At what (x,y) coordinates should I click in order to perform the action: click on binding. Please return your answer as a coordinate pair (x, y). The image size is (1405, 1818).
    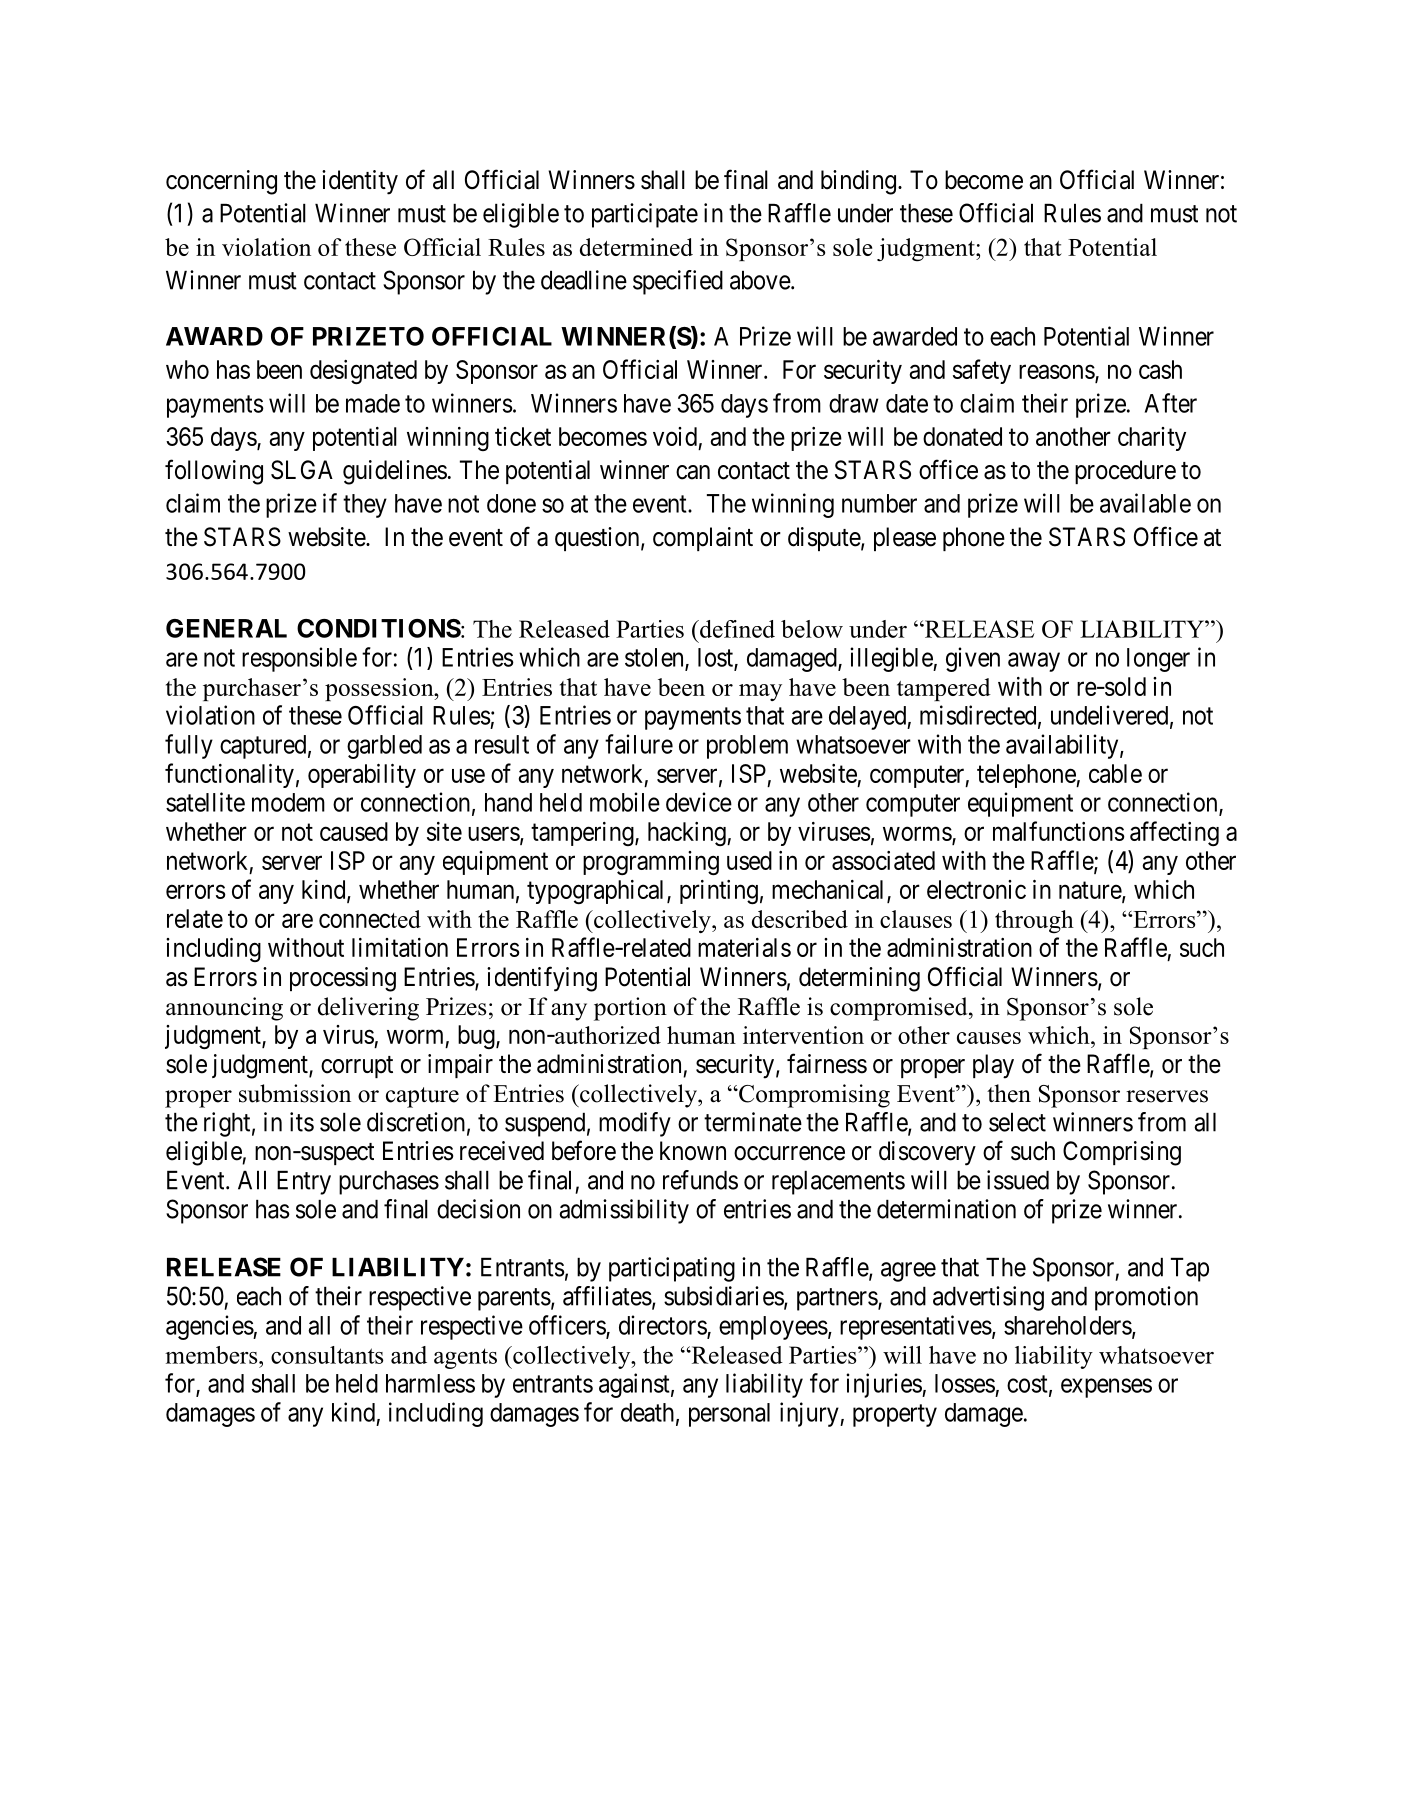
    Looking at the image, I should click on (858, 182).
